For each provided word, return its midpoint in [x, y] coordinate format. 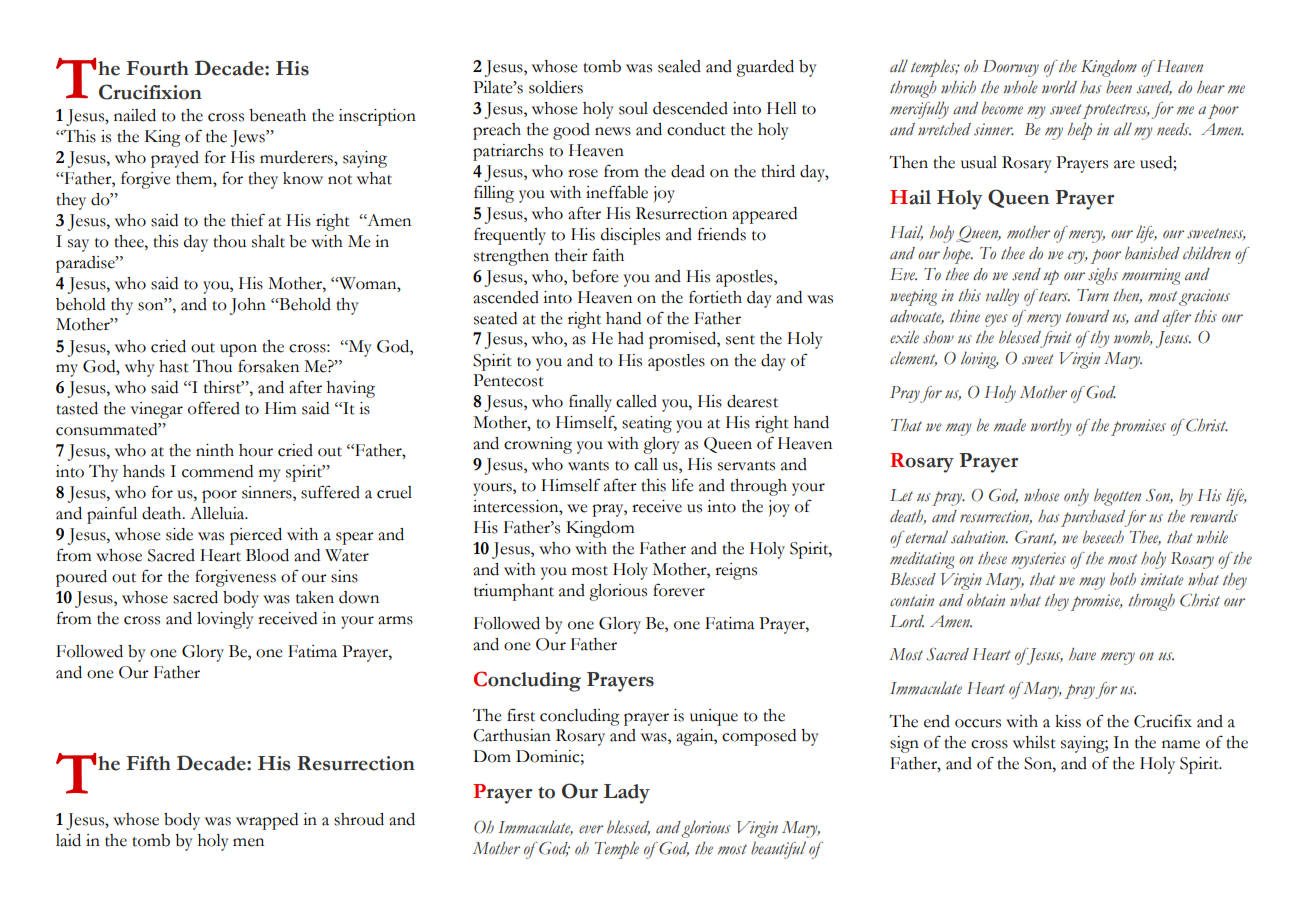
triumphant [514, 592]
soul [633, 108]
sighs [1103, 276]
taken [315, 597]
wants [588, 466]
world [1059, 86]
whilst [1034, 742]
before [595, 276]
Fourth [157, 68]
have [1082, 654]
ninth [215, 450]
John [248, 306]
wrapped [267, 821]
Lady [626, 794]
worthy [1051, 427]
